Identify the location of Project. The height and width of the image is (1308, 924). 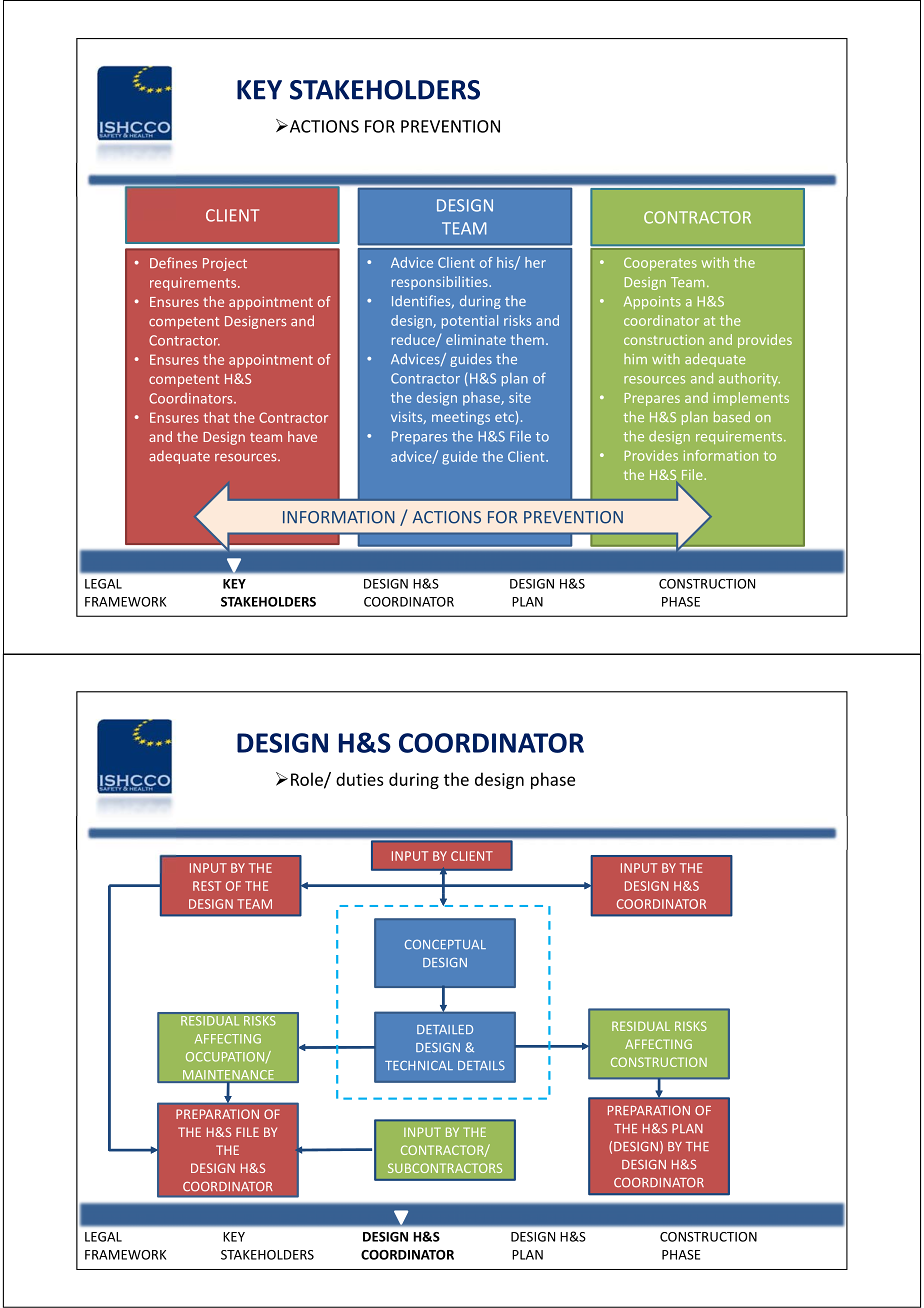
(225, 264).
